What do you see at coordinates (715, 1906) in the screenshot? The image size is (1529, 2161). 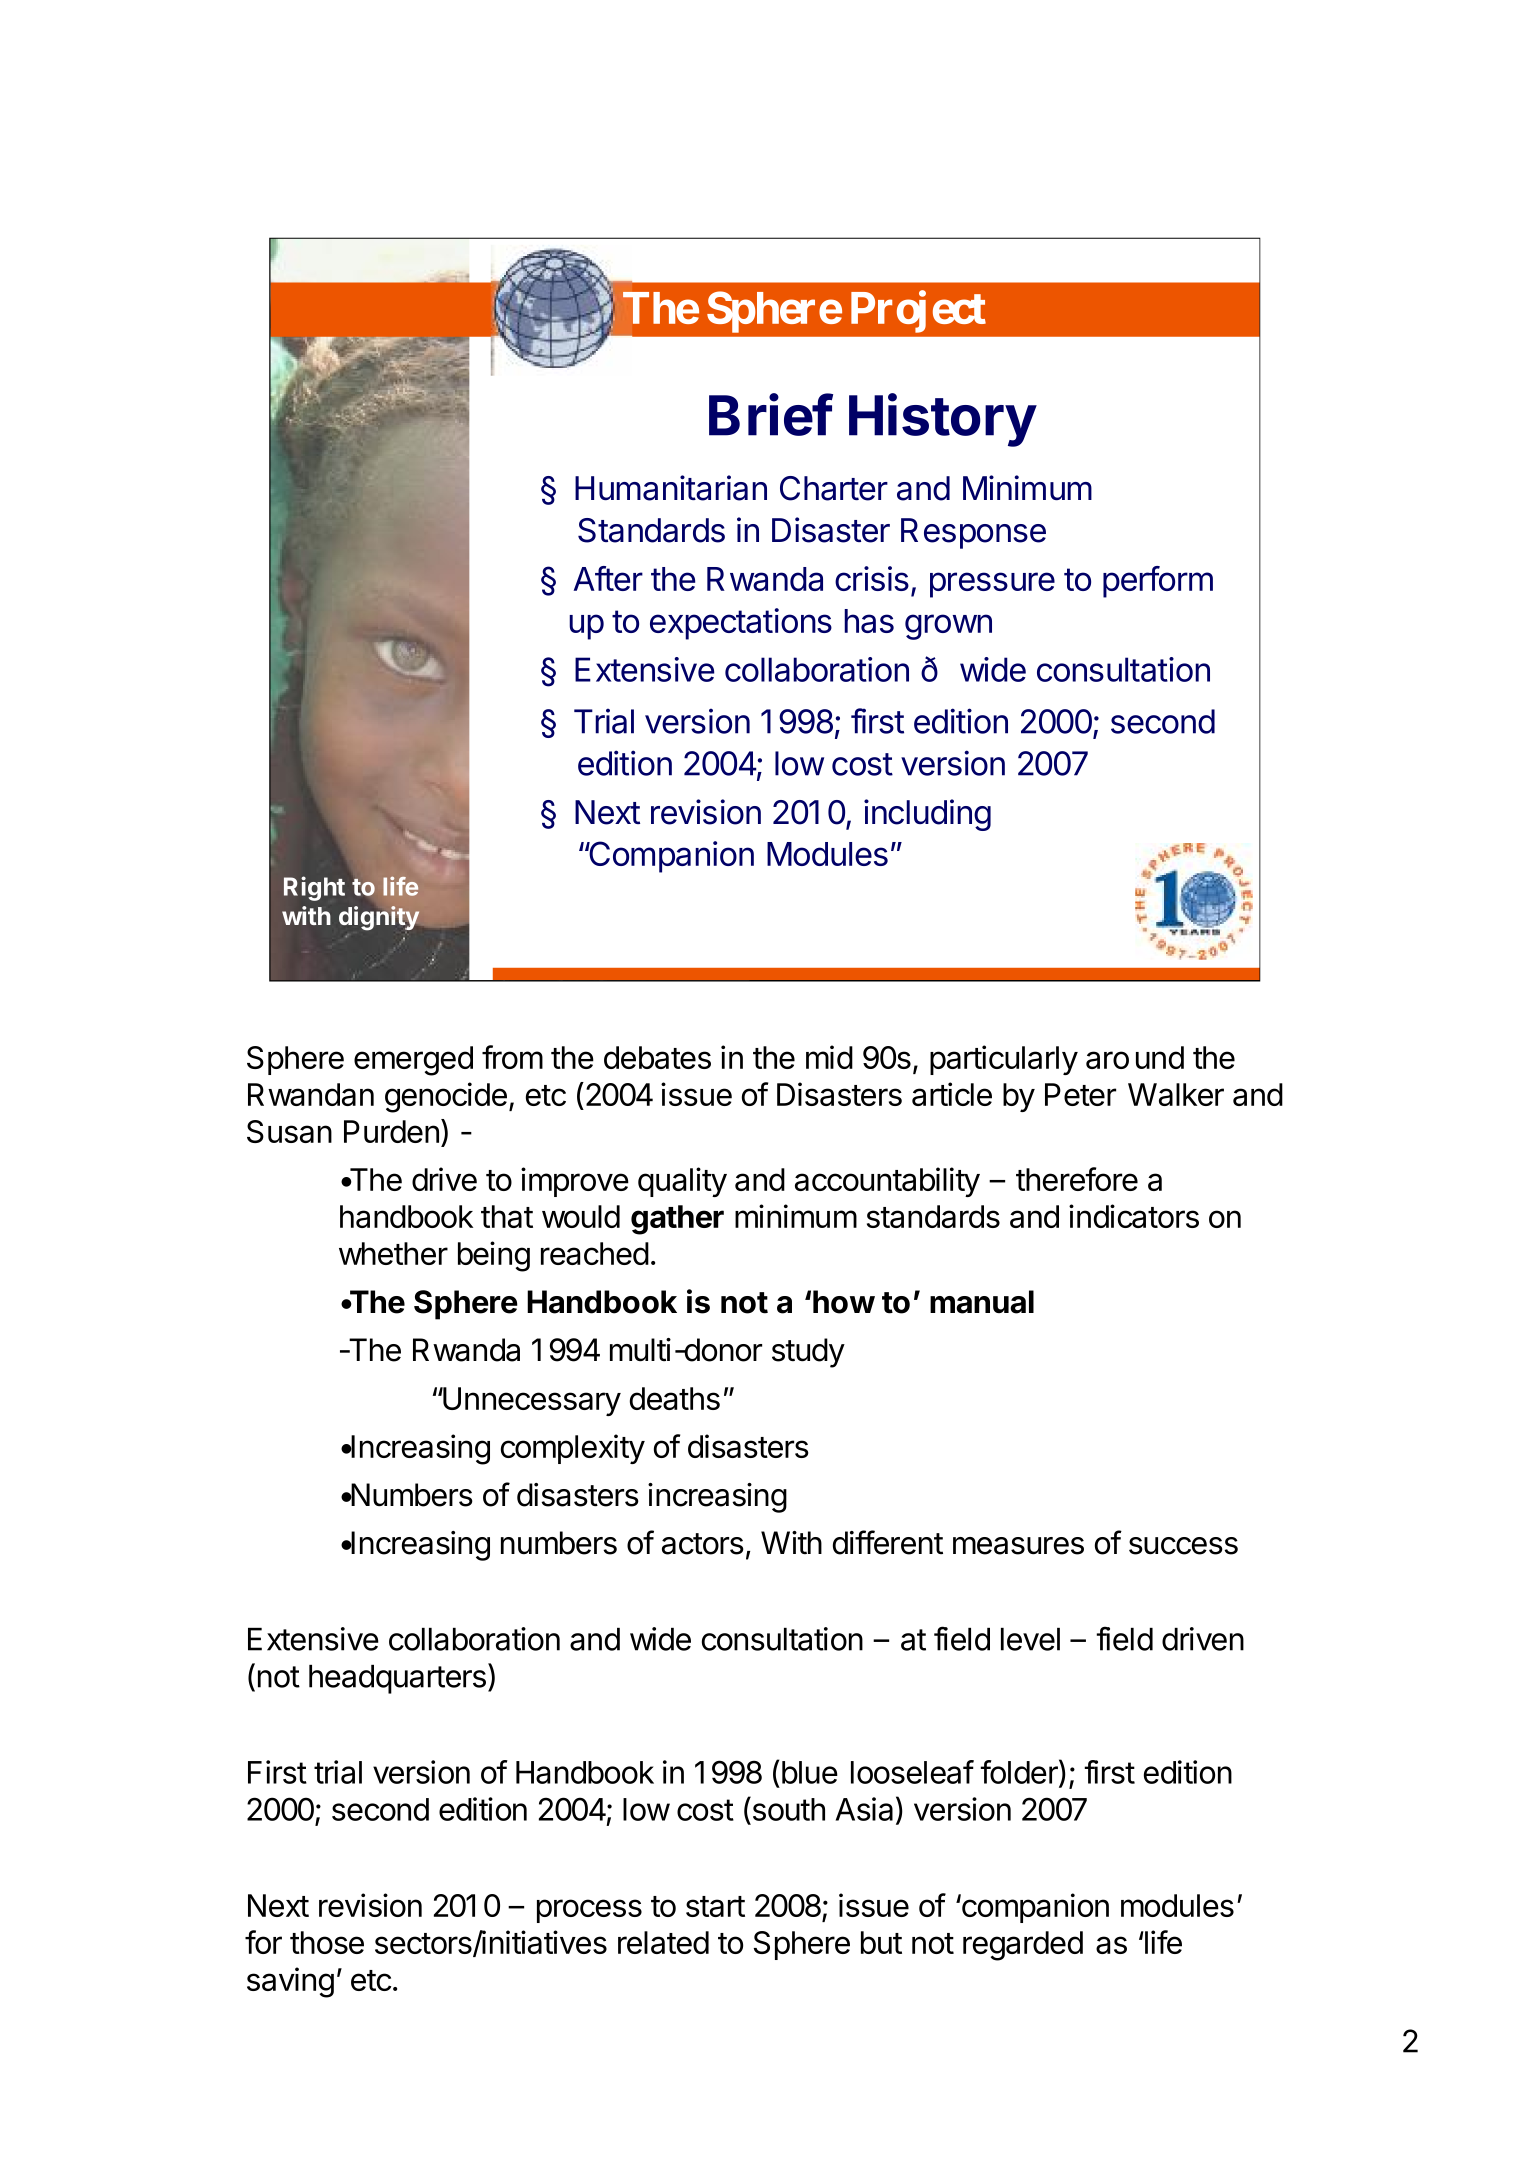 I see `start` at bounding box center [715, 1906].
